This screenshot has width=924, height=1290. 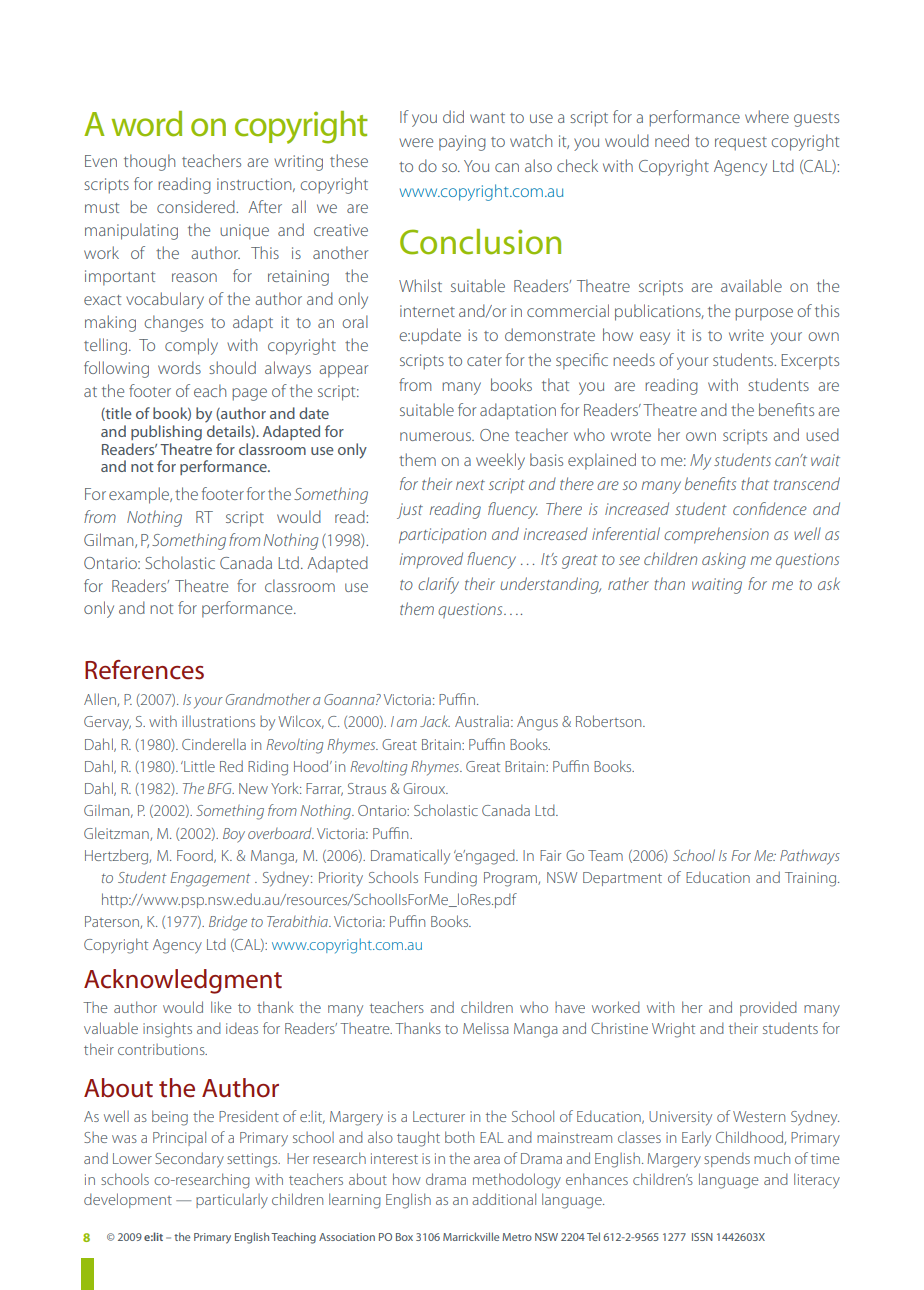 I want to click on paying, so click(x=462, y=143).
